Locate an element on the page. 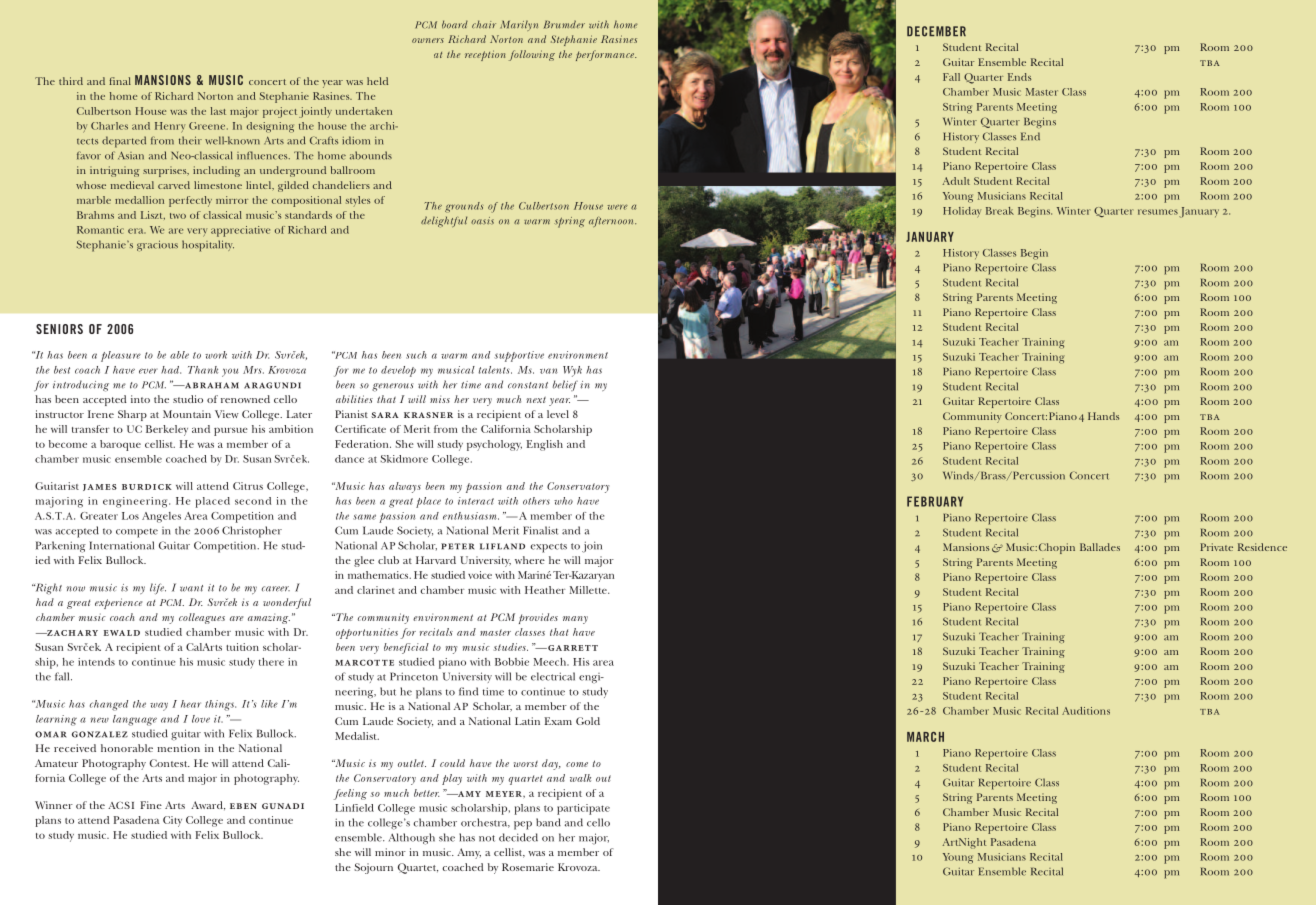 The width and height of the page is (1316, 905). supportive is located at coordinates (519, 356).
